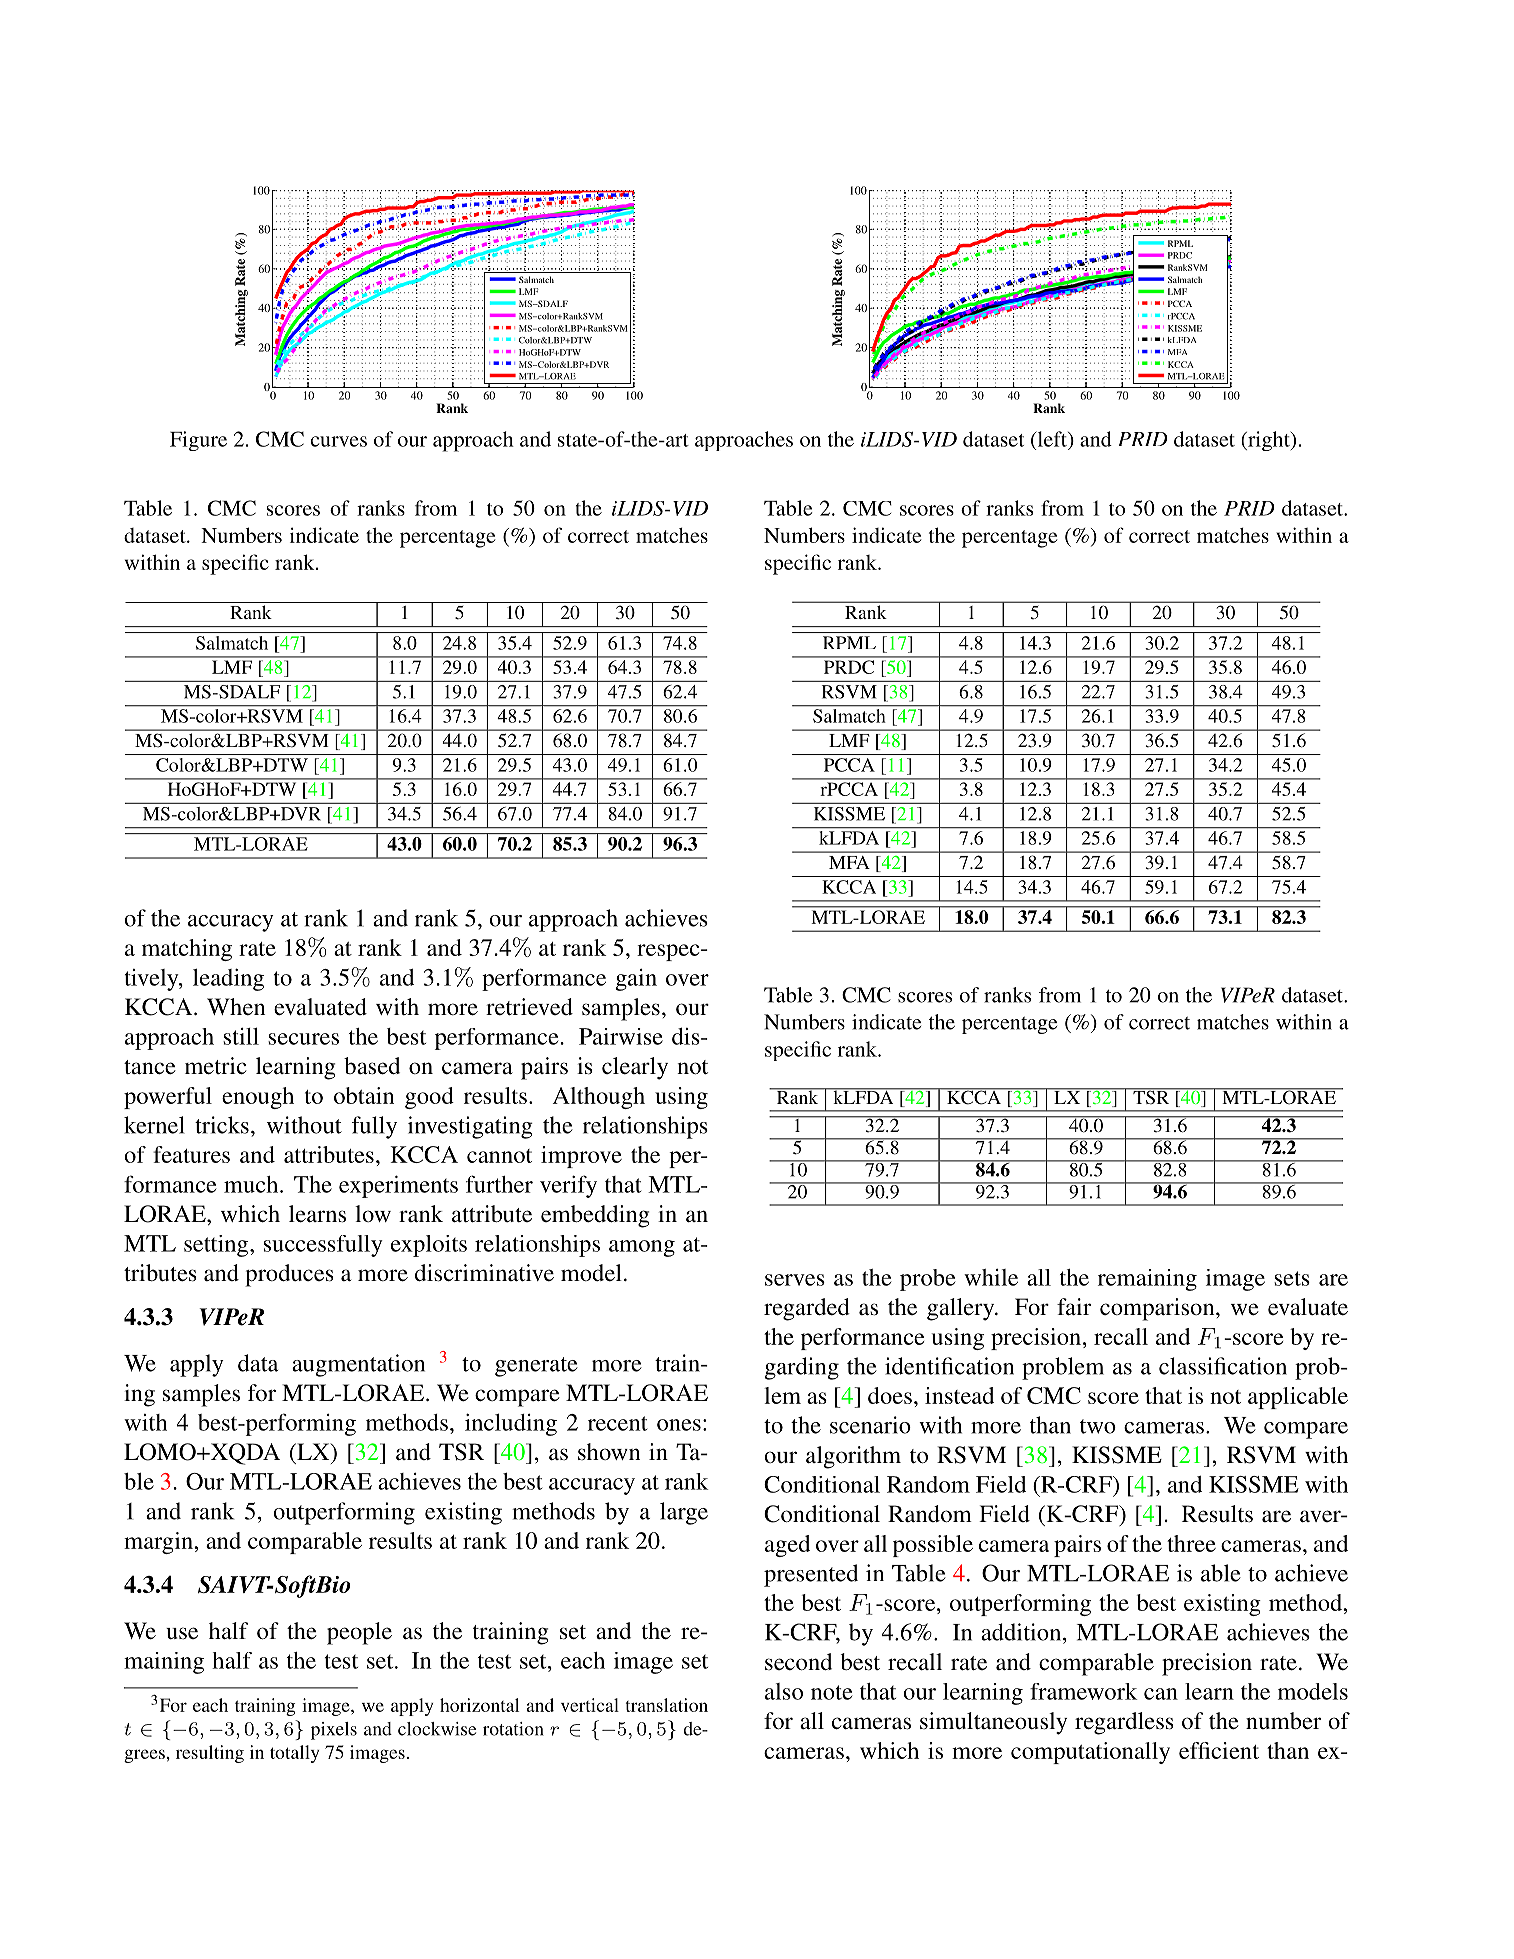 The image size is (1514, 1959). I want to click on right, so click(1269, 441).
